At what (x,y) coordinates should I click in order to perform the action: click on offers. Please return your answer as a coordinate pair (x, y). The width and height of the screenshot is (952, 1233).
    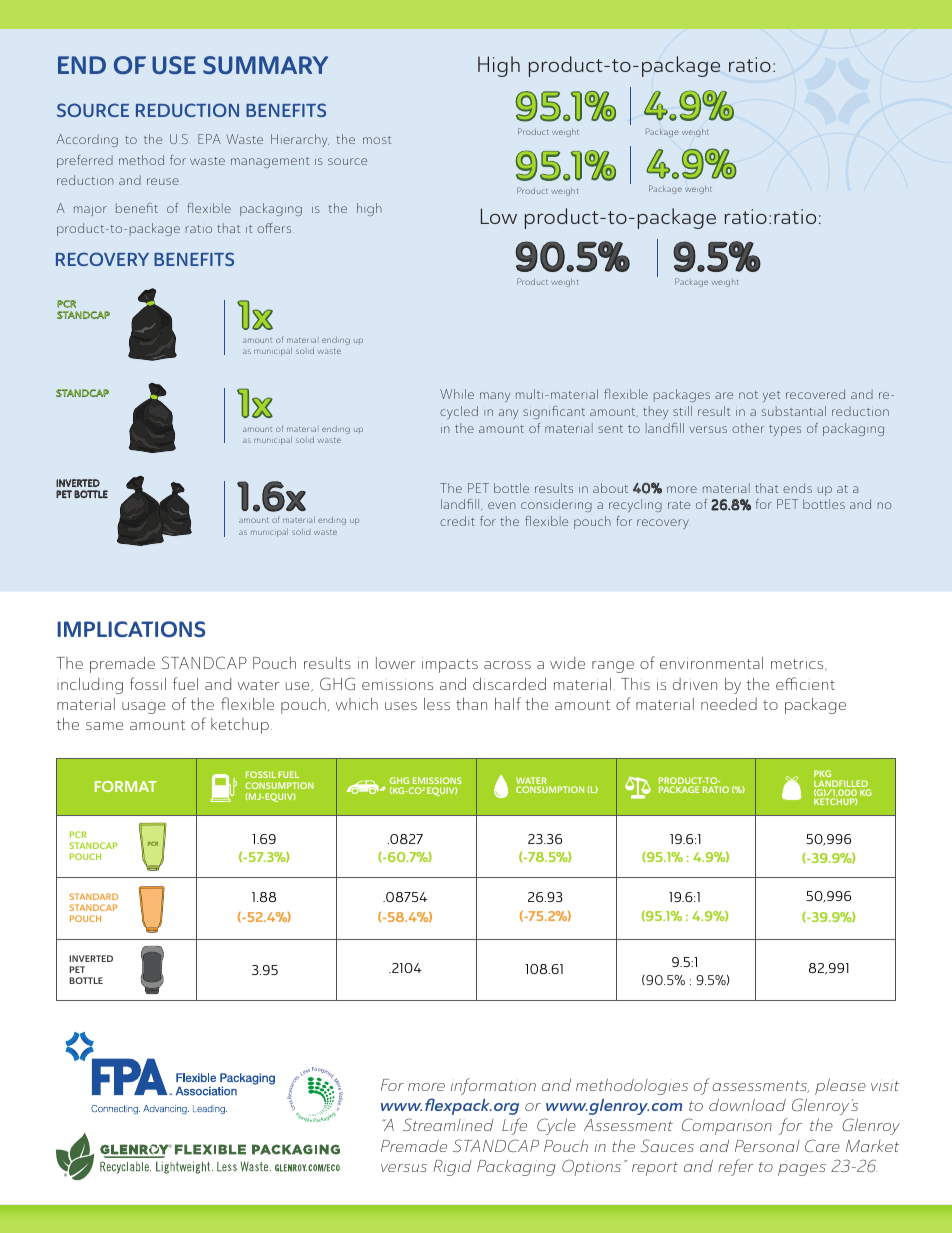
    Looking at the image, I should click on (274, 228).
